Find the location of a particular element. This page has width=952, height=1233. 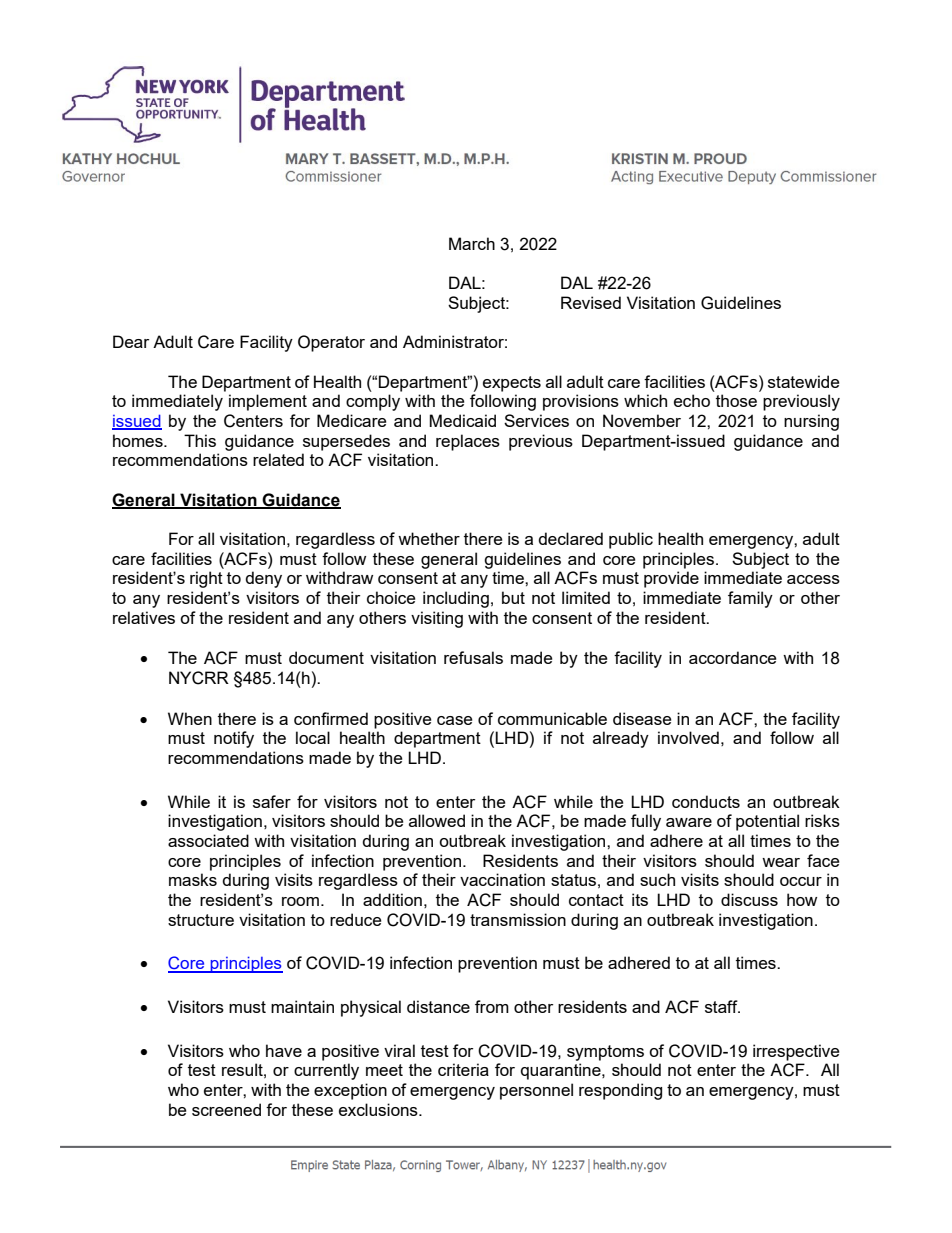

whether is located at coordinates (429, 538).
